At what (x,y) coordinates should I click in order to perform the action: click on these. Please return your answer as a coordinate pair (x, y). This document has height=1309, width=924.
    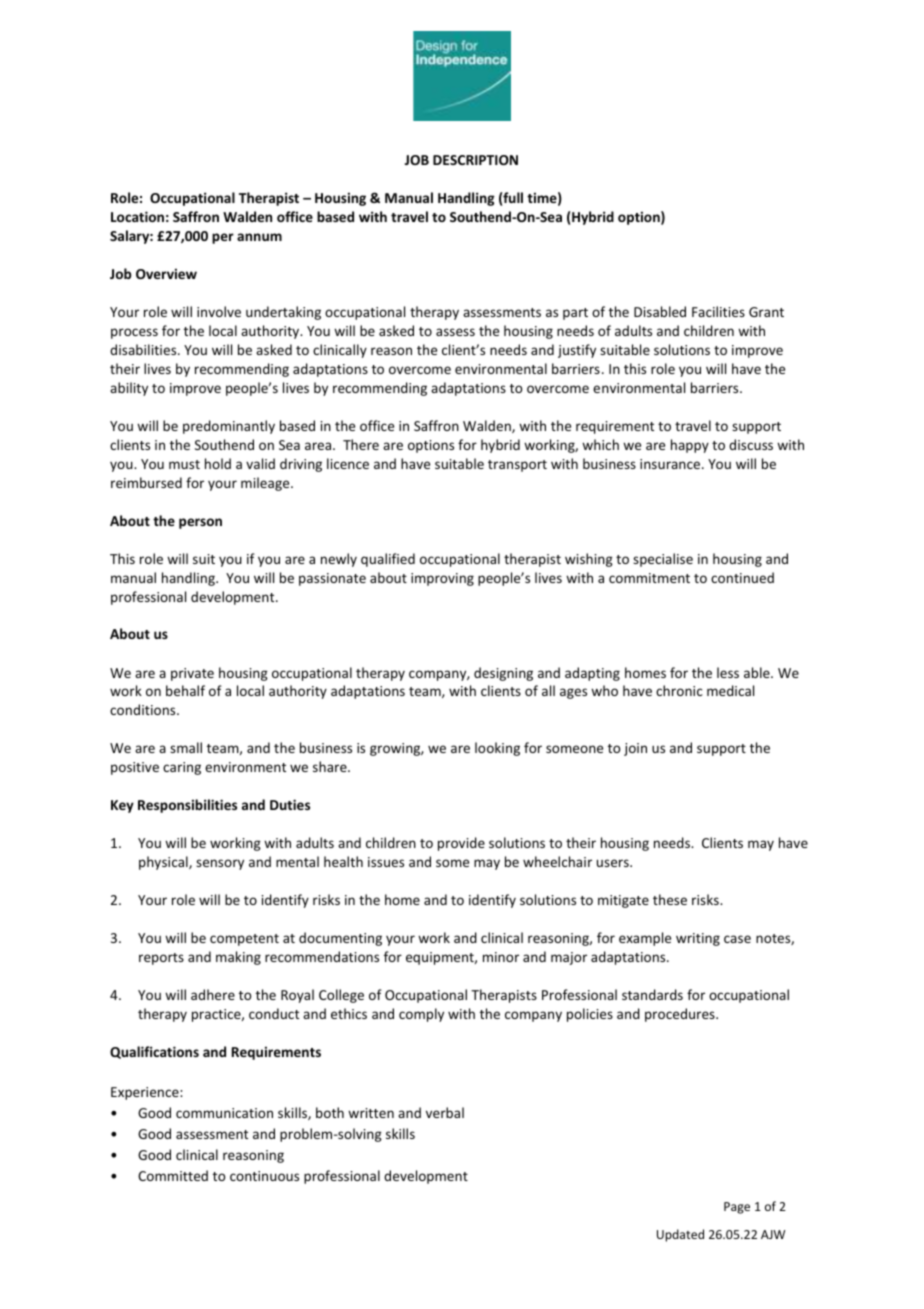
    Looking at the image, I should click on (670, 899).
